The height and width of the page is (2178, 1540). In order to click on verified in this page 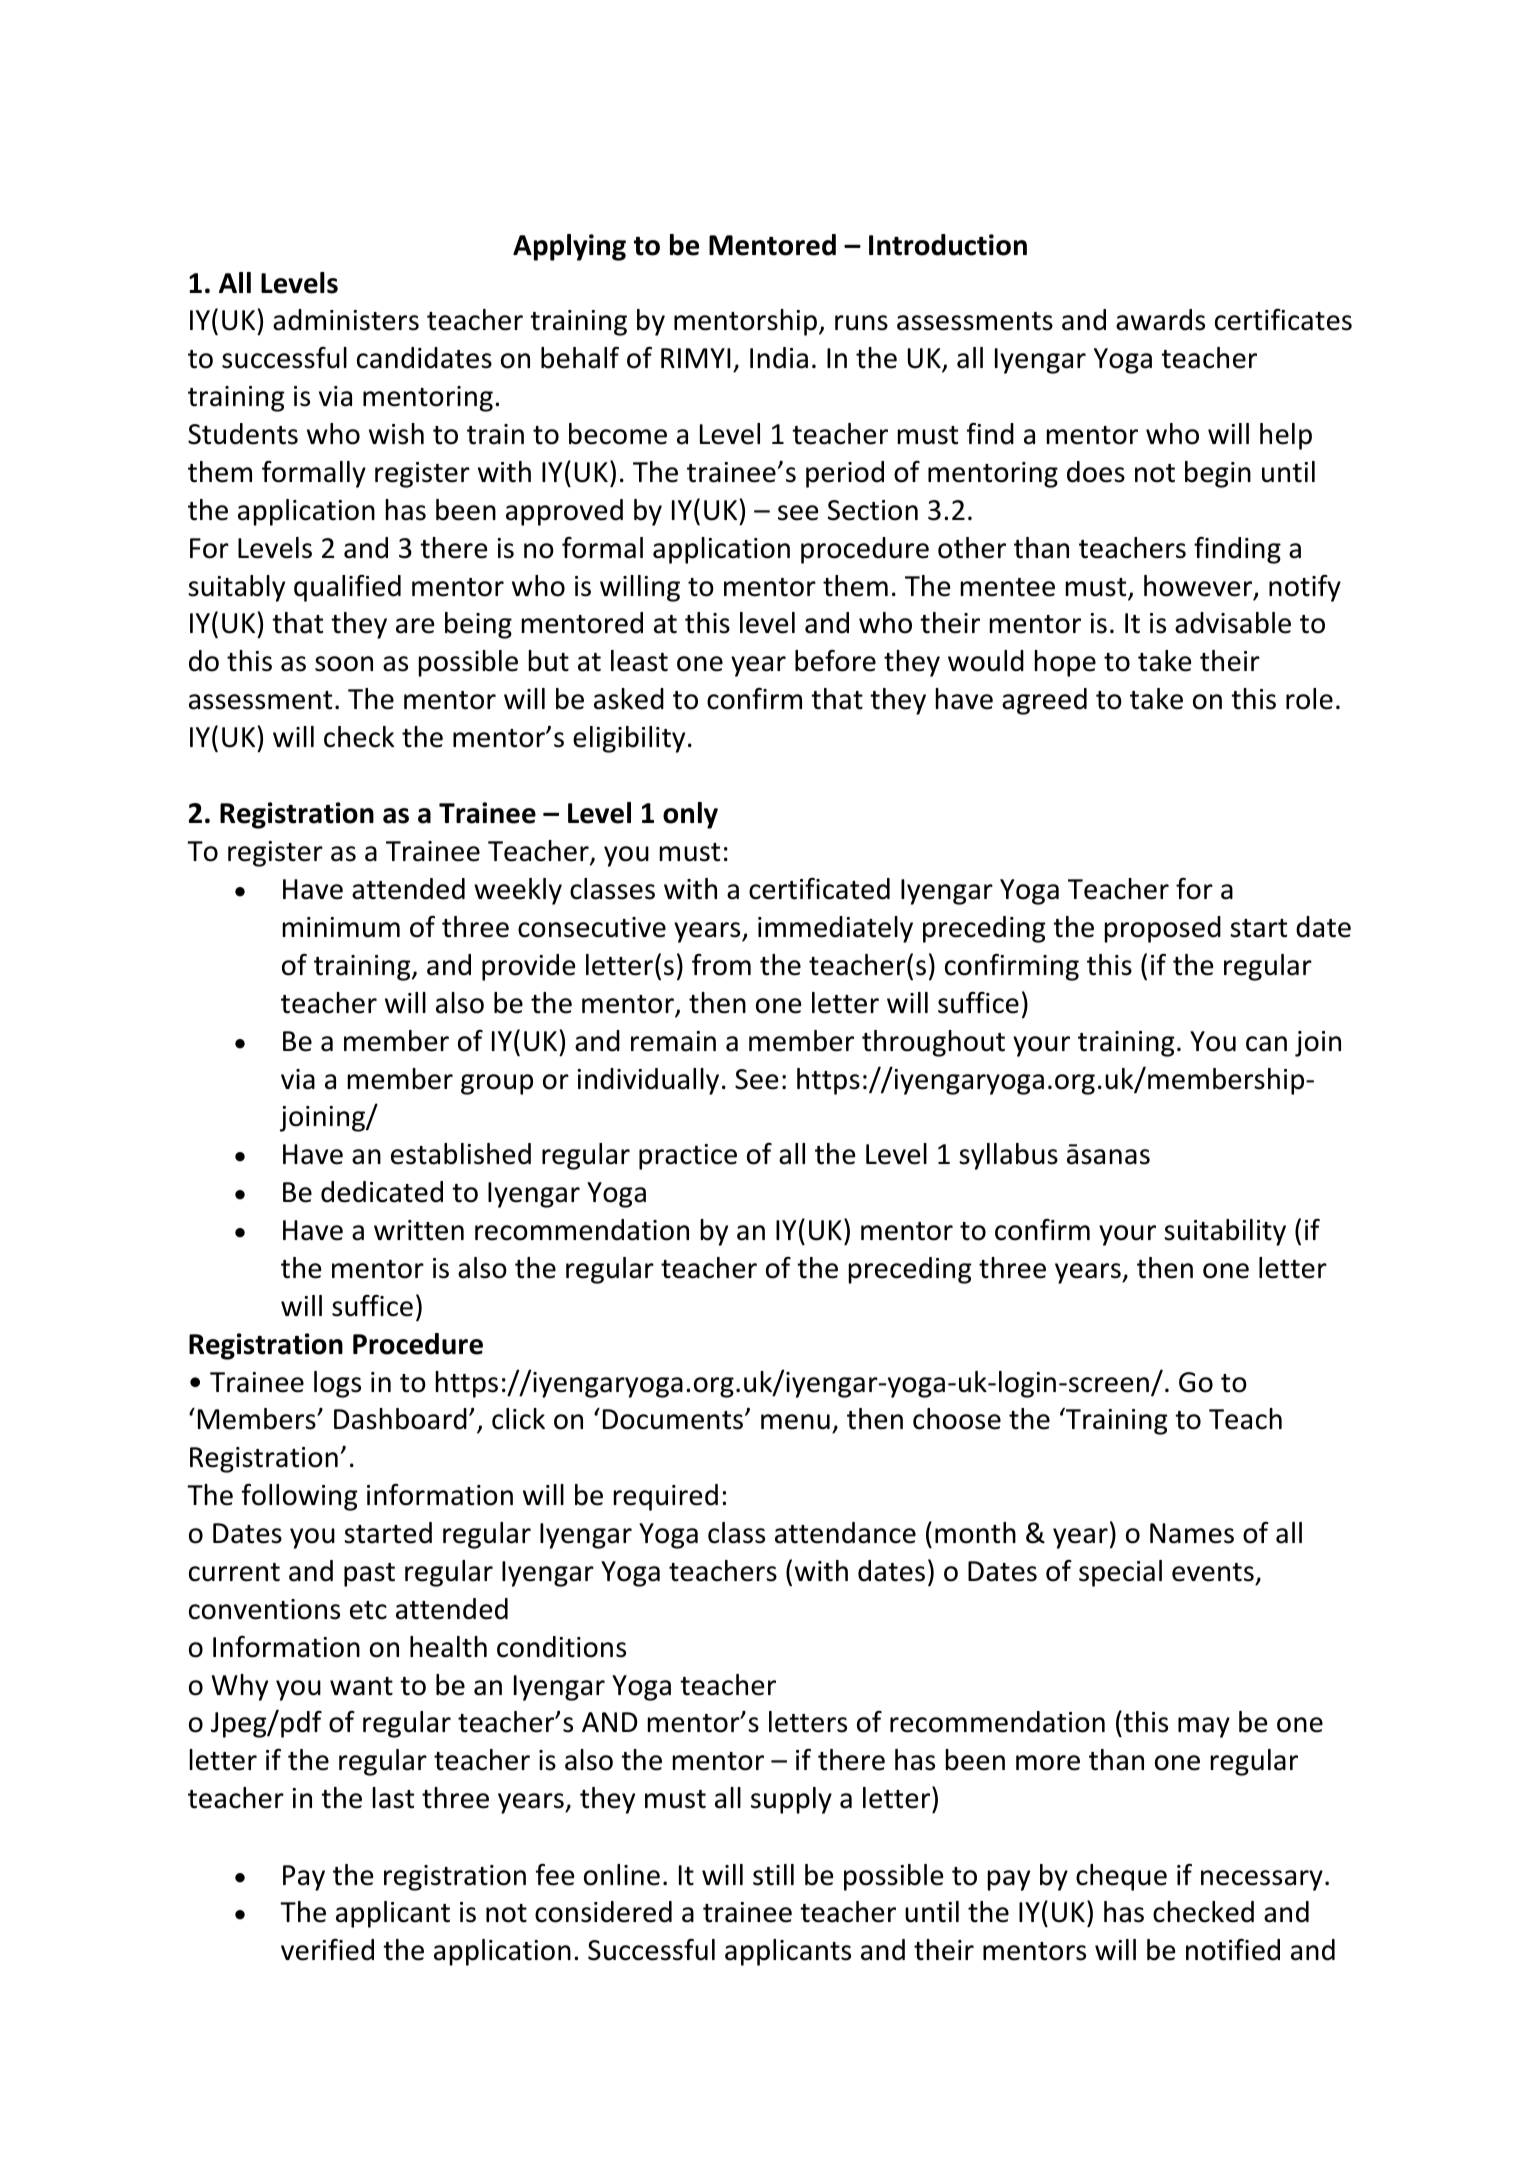, I will do `click(327, 1949)`.
